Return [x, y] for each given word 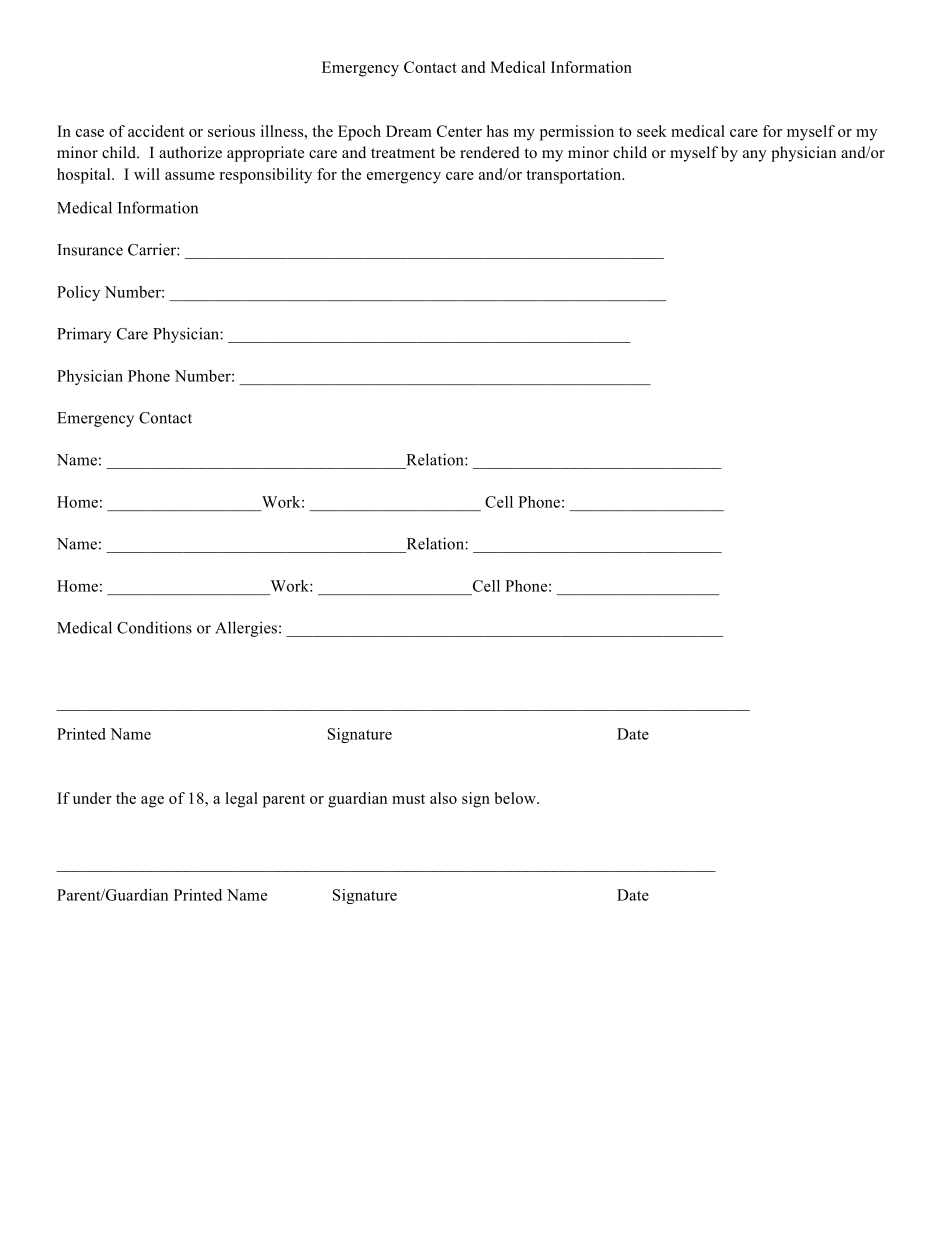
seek [652, 131]
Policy [78, 293]
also [443, 798]
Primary [84, 335]
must [408, 799]
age [152, 802]
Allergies [246, 629]
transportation [575, 176]
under [92, 798]
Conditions [154, 627]
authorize [190, 152]
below [516, 798]
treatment [403, 153]
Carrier [153, 249]
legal [241, 800]
